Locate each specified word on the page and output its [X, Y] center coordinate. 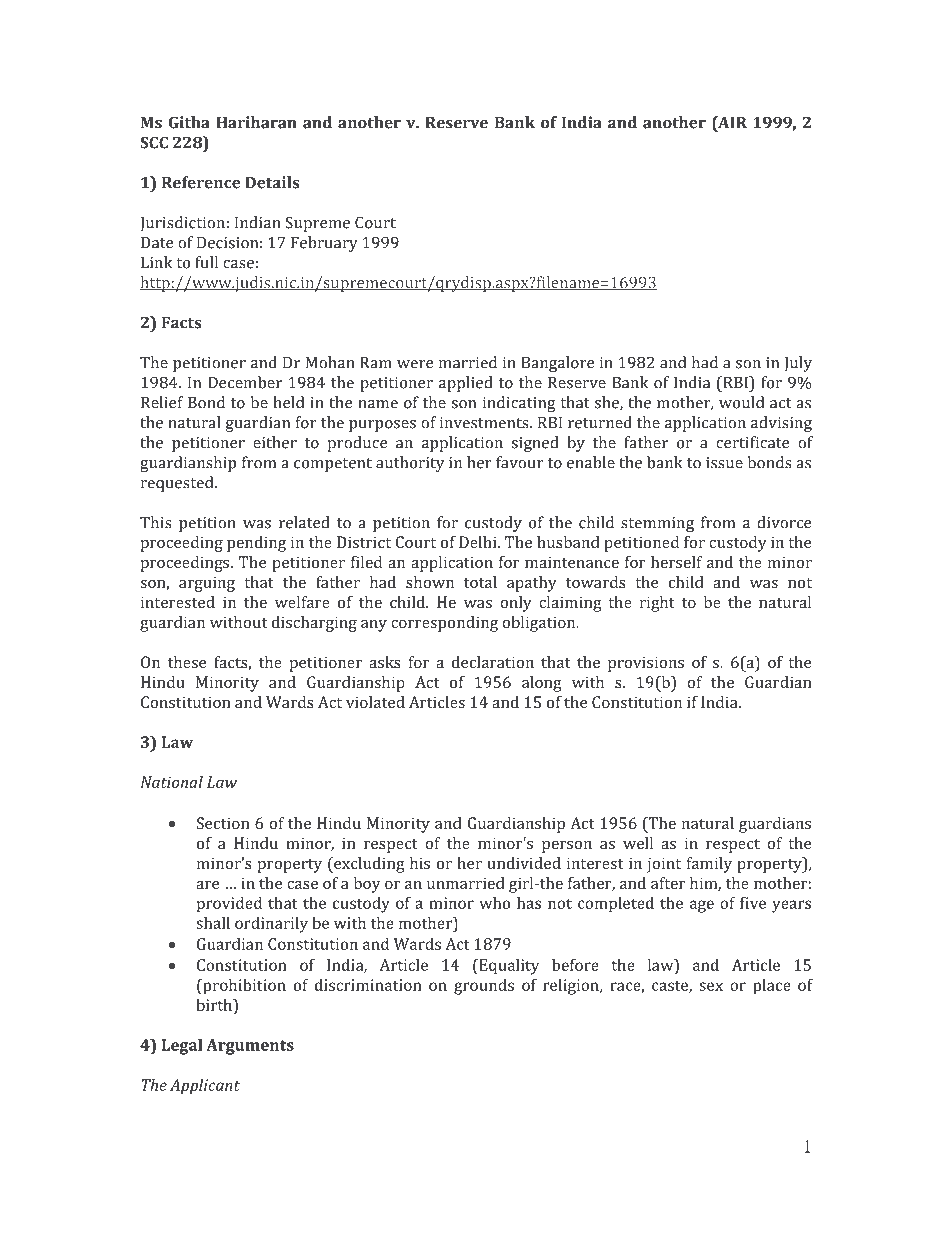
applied [466, 384]
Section [223, 823]
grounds [484, 986]
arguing [207, 584]
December [245, 382]
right [657, 604]
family [709, 865]
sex [711, 986]
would [741, 402]
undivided [524, 863]
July [798, 364]
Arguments [250, 1047]
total [480, 582]
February [324, 244]
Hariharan [256, 122]
